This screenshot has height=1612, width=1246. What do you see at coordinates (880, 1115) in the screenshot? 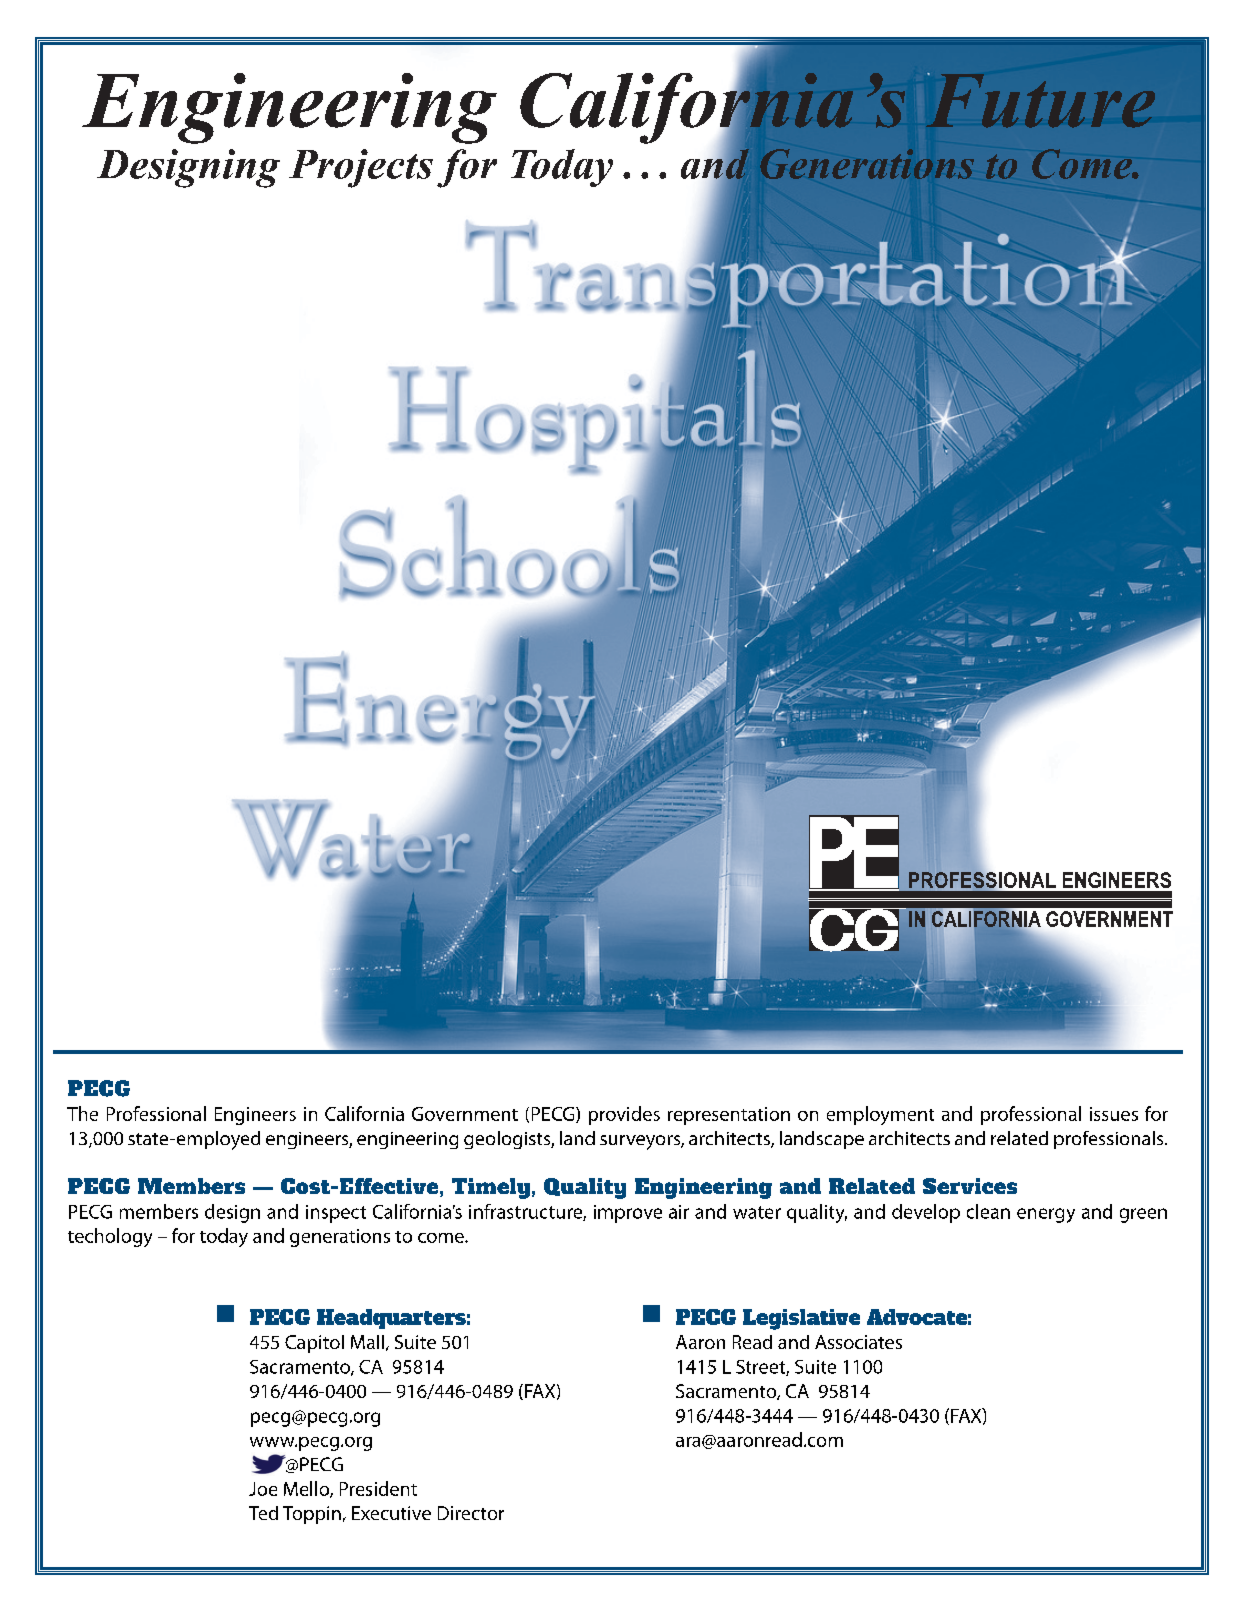
I see `employment` at bounding box center [880, 1115].
